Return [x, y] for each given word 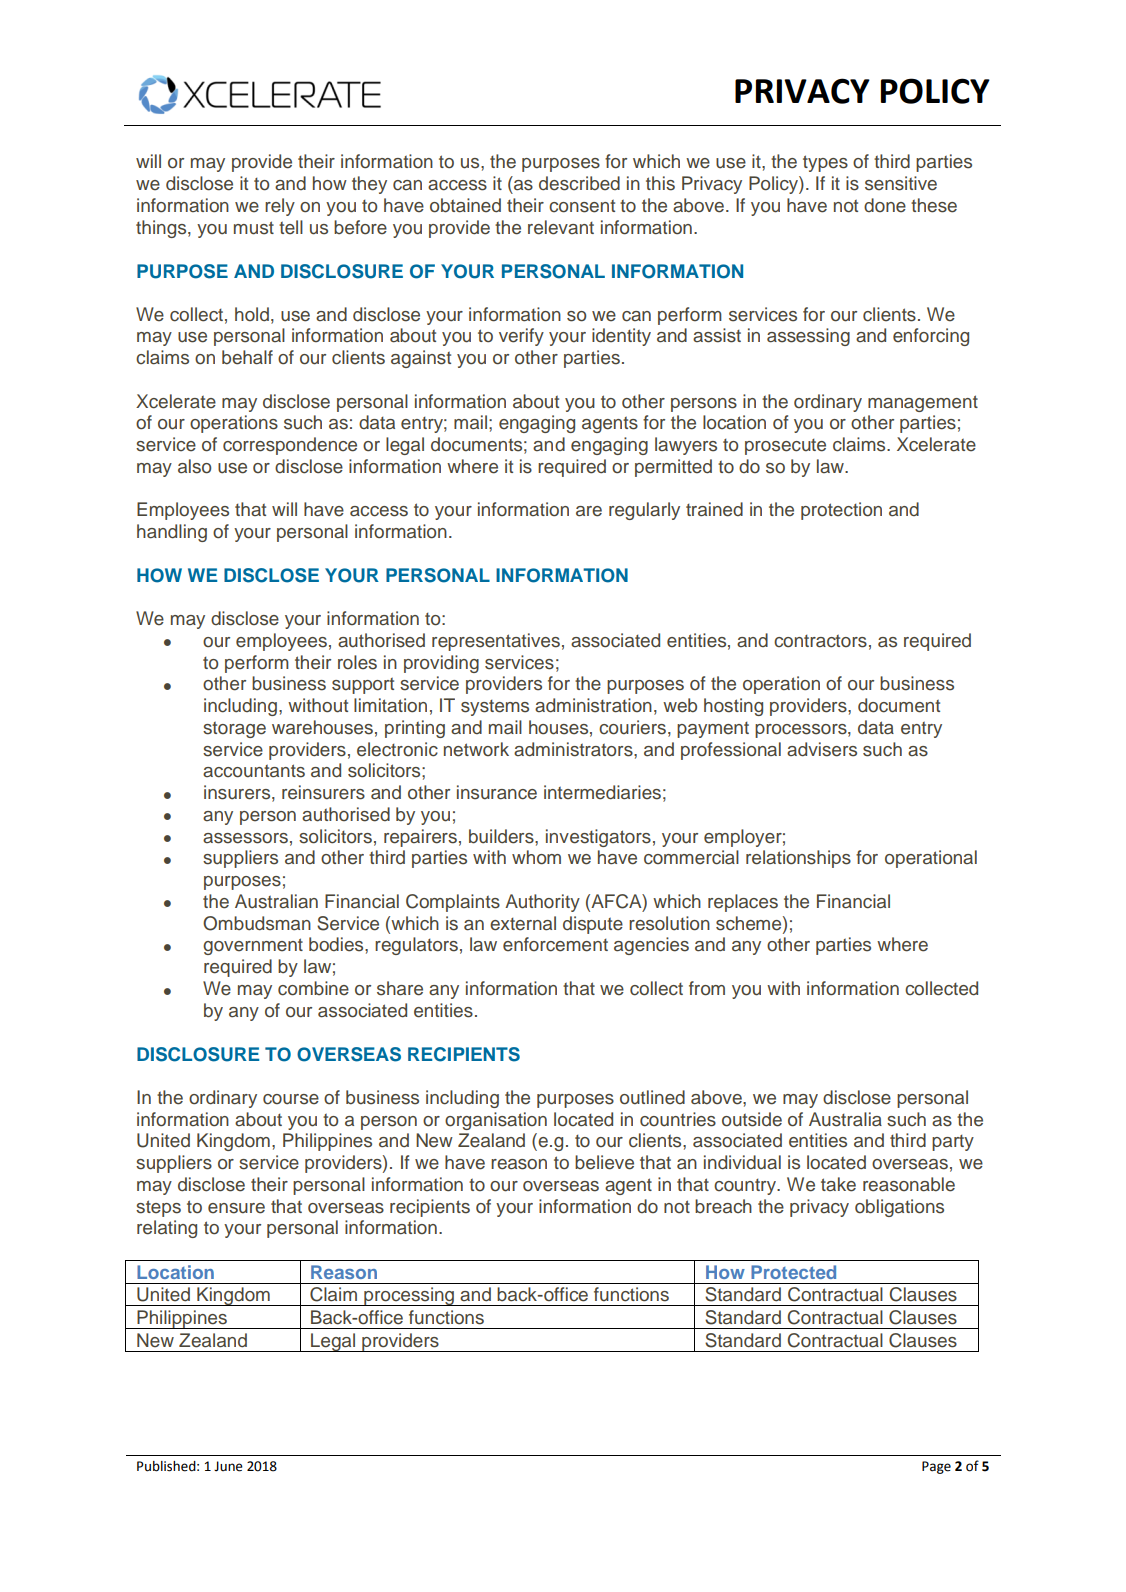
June [228, 1466]
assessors [245, 838]
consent [582, 206]
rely [280, 207]
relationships [798, 859]
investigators [598, 838]
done [885, 205]
